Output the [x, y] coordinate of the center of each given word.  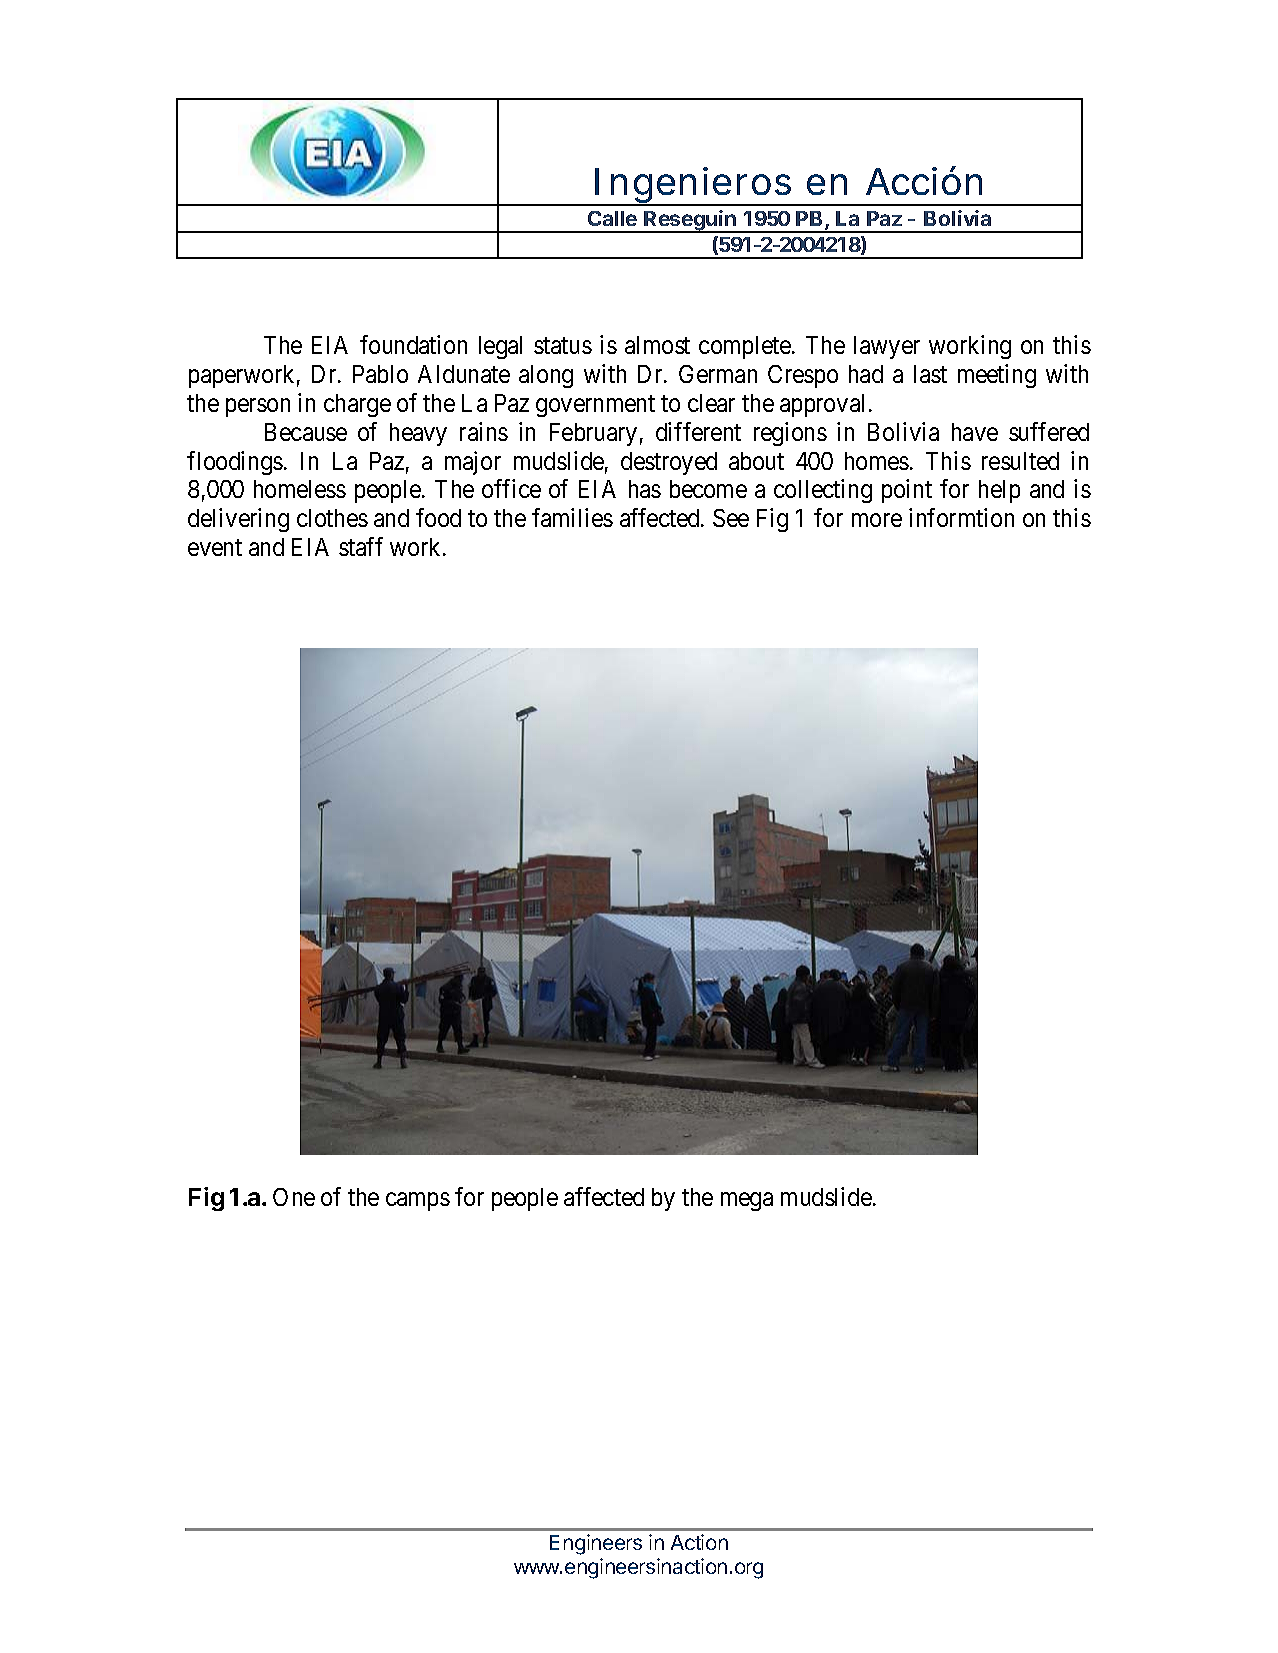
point [907, 491]
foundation [413, 344]
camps [418, 1202]
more [877, 520]
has [645, 489]
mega [747, 1202]
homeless [300, 489]
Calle [612, 218]
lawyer [887, 347]
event [215, 548]
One [294, 1197]
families [572, 517]
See [731, 518]
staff [361, 546]
